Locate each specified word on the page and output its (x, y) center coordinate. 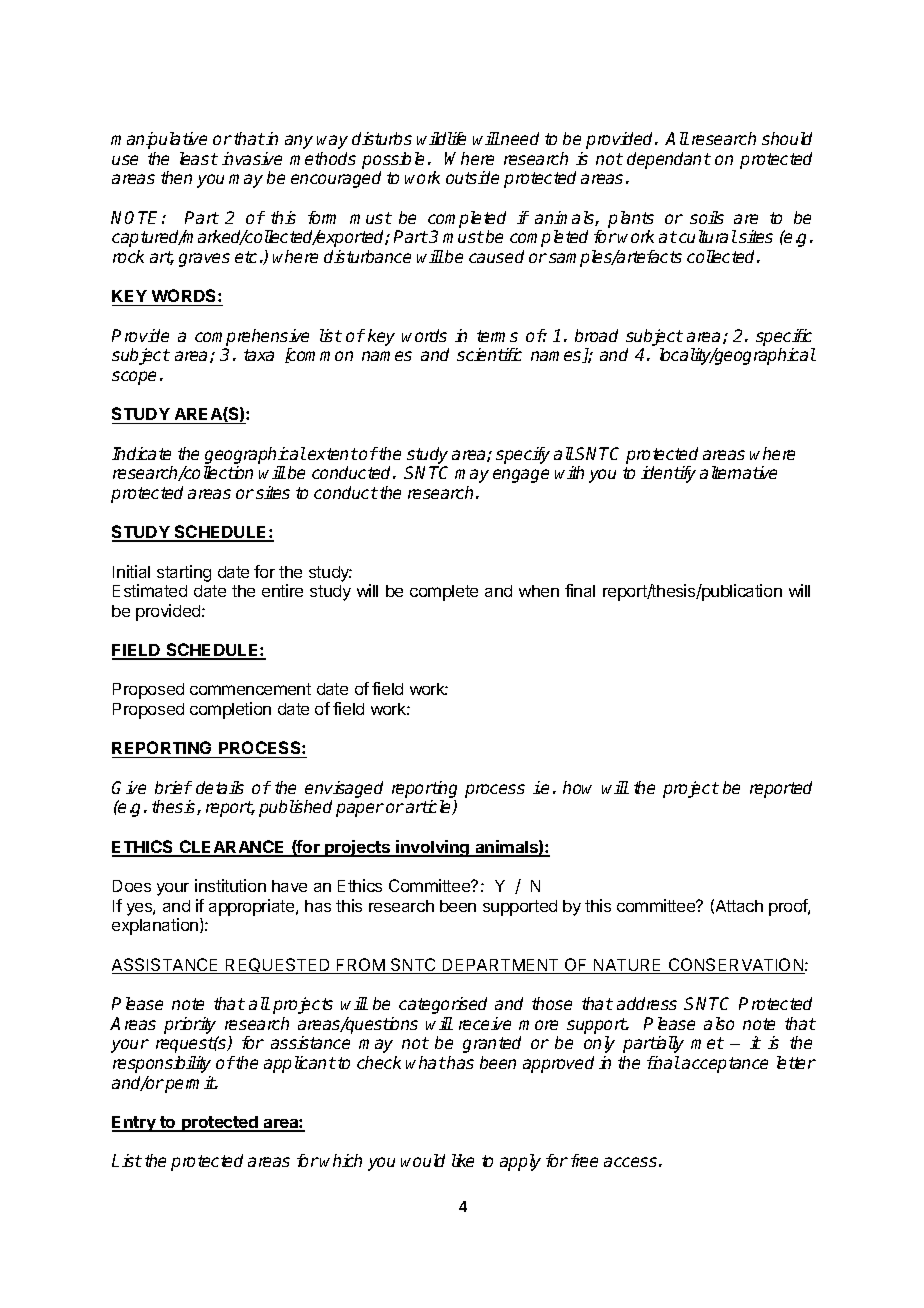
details (220, 787)
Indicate (141, 453)
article (429, 807)
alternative (738, 472)
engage (521, 476)
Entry (135, 1124)
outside (472, 177)
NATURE (628, 966)
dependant (669, 160)
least (199, 158)
